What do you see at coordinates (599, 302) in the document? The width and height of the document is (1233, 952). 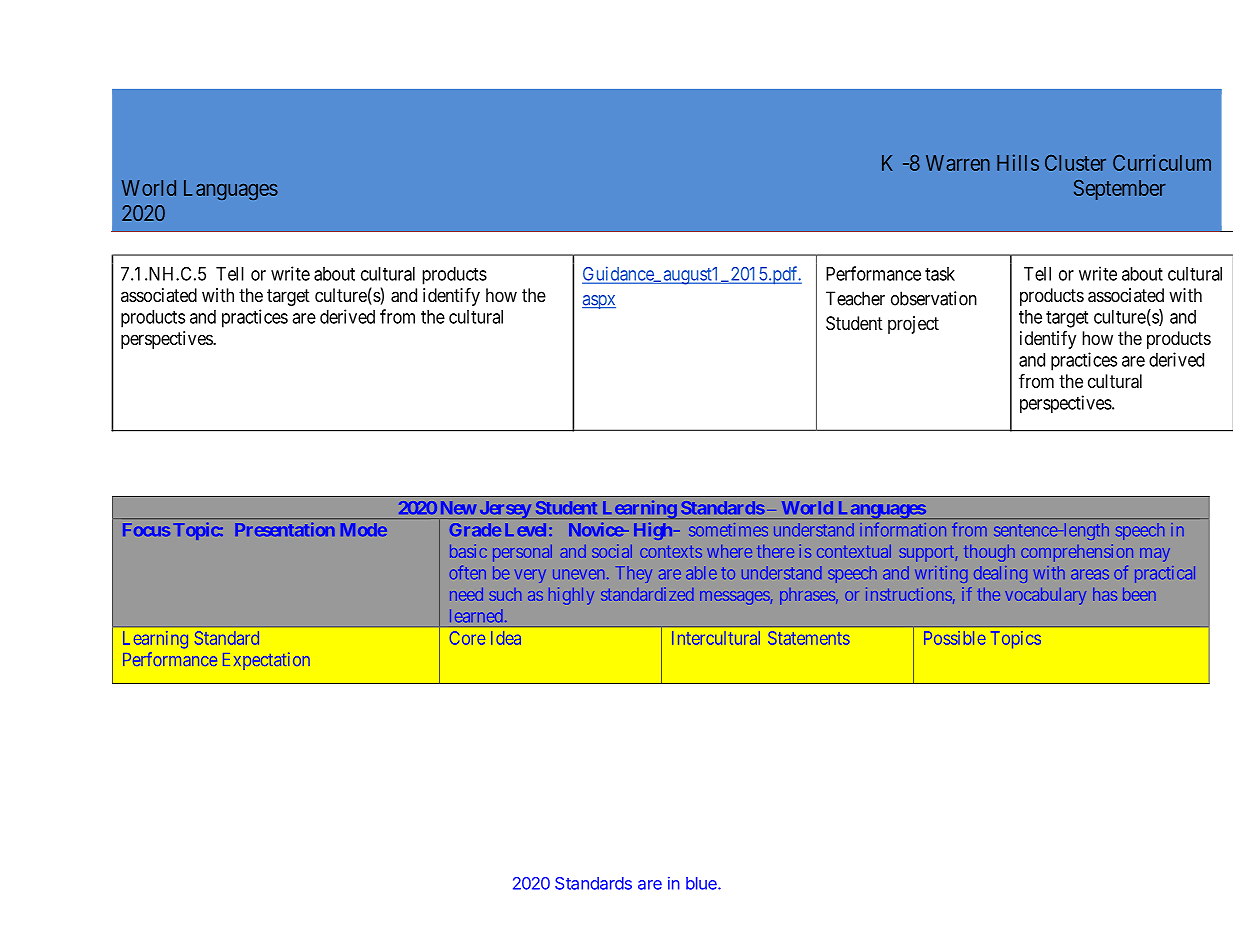 I see `aspx` at bounding box center [599, 302].
